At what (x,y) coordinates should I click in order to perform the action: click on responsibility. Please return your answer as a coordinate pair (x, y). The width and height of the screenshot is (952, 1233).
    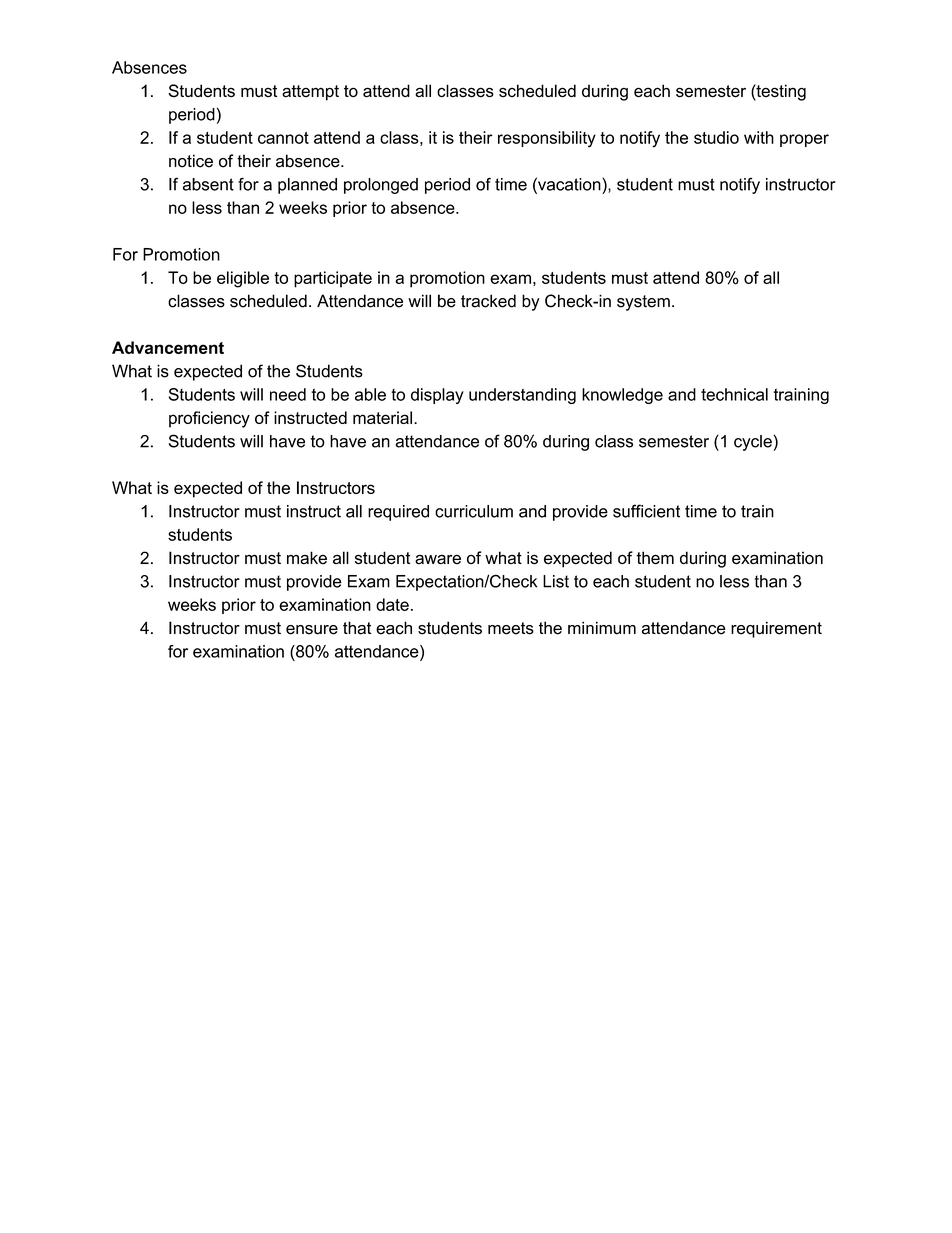
    Looking at the image, I should click on (547, 139).
